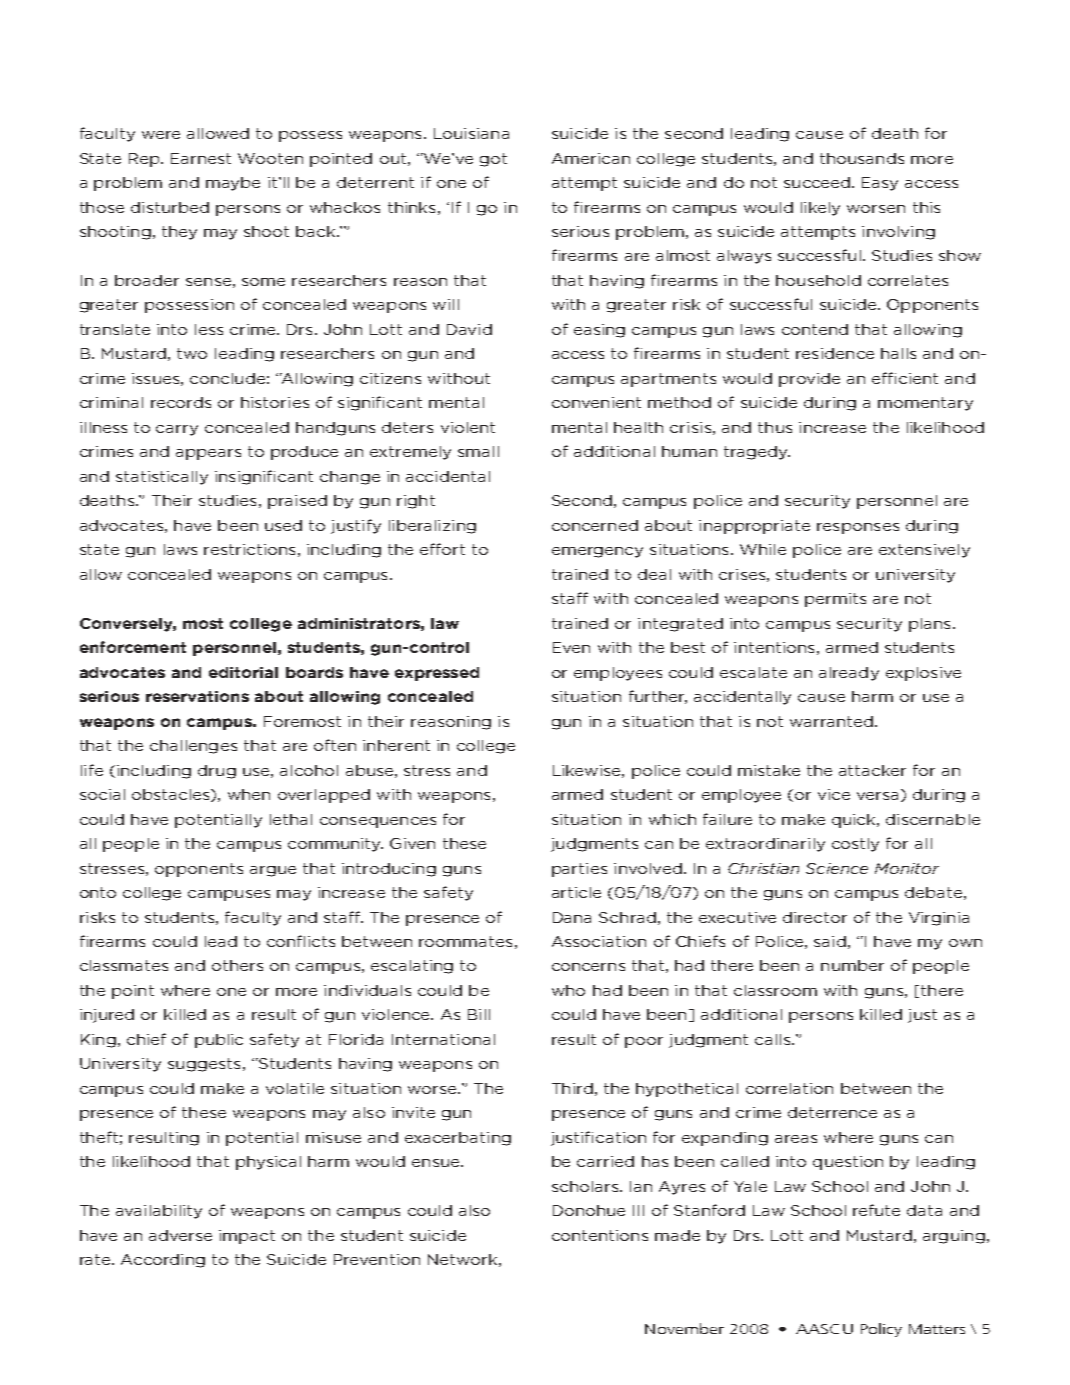  Describe the element at coordinates (437, 674) in the image. I see `expressed` at that location.
